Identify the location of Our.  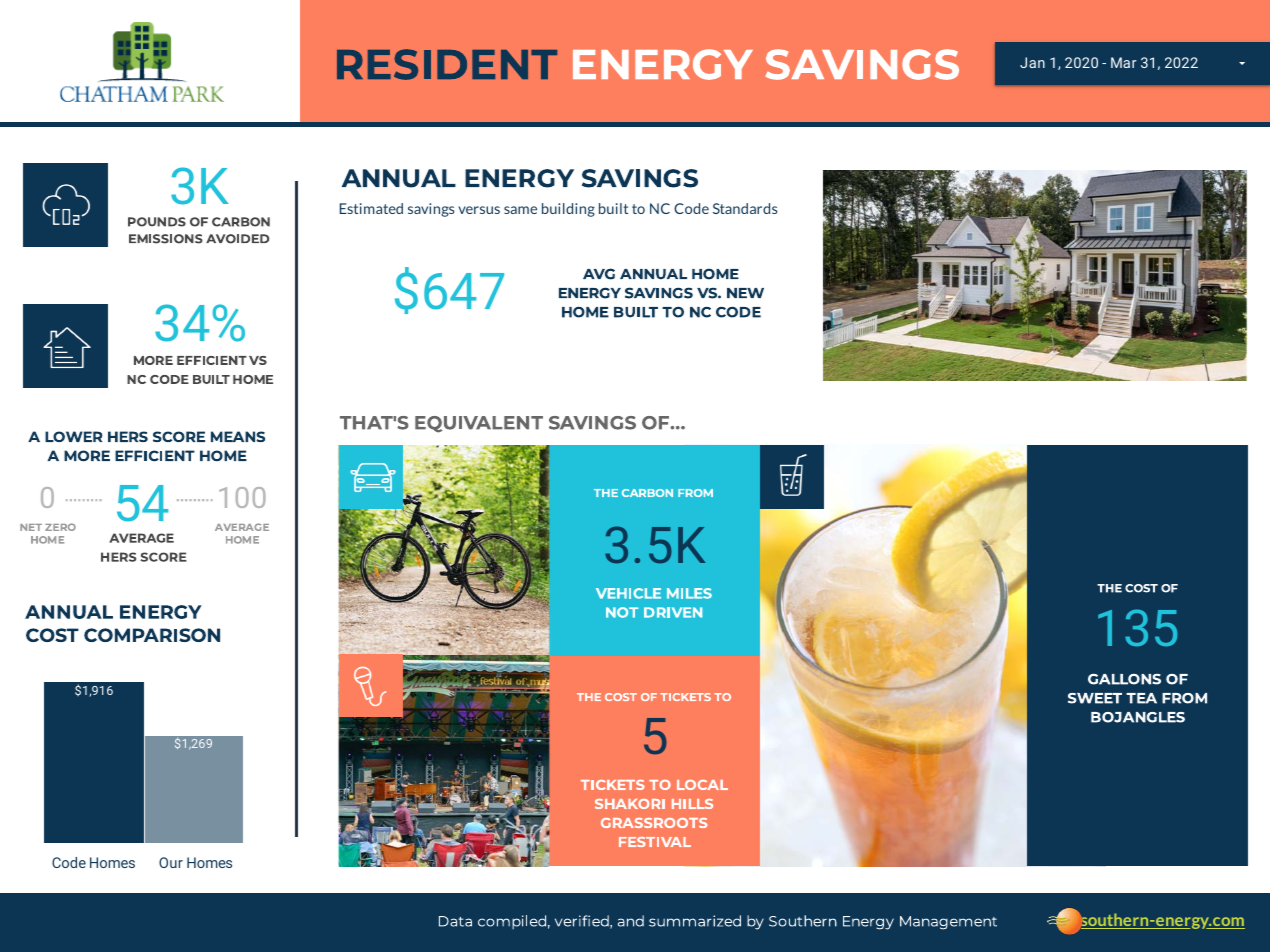
(171, 862).
